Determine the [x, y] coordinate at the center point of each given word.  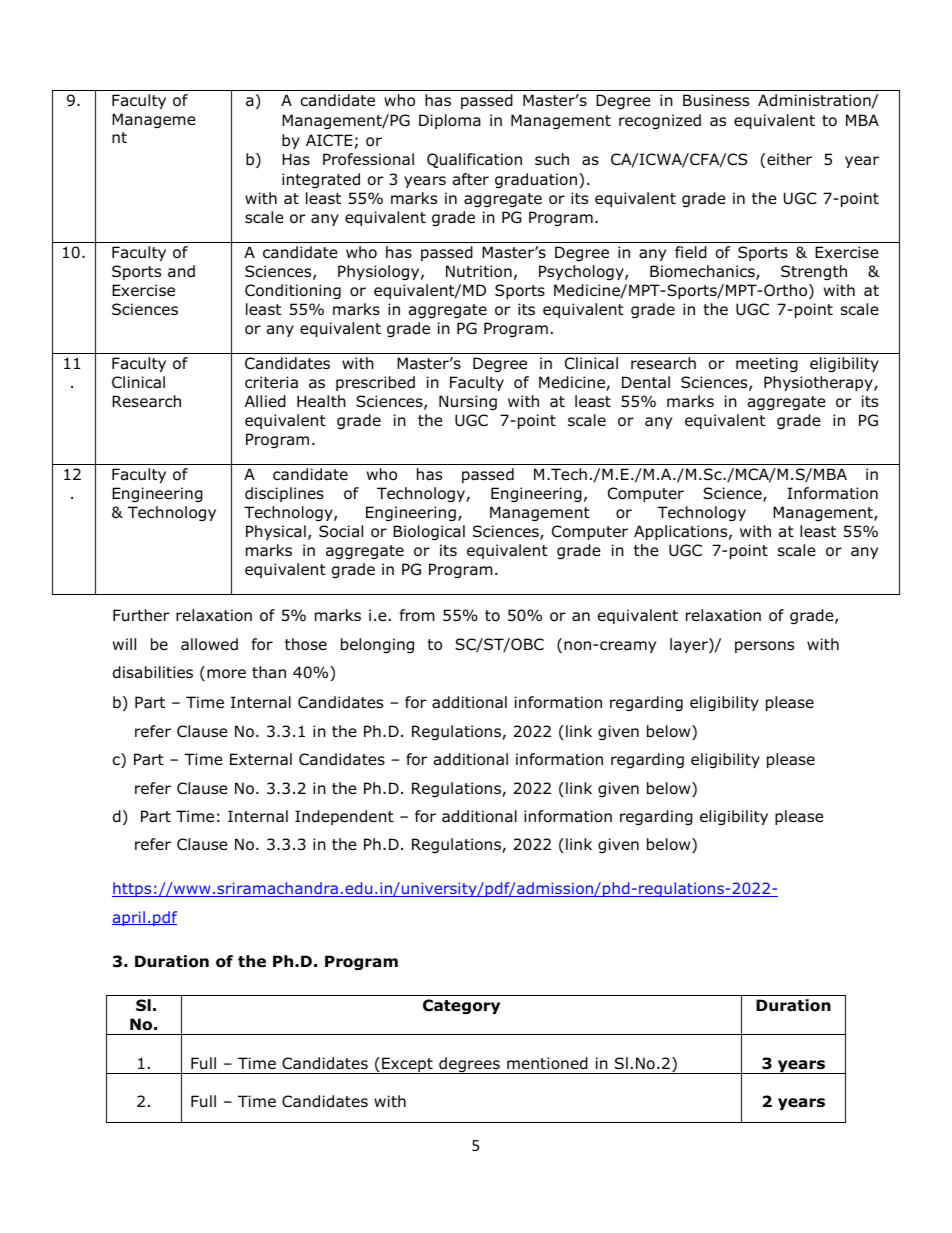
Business [716, 100]
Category [461, 1006]
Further [141, 615]
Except [407, 1065]
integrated [321, 180]
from [417, 615]
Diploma [450, 121]
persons [764, 647]
